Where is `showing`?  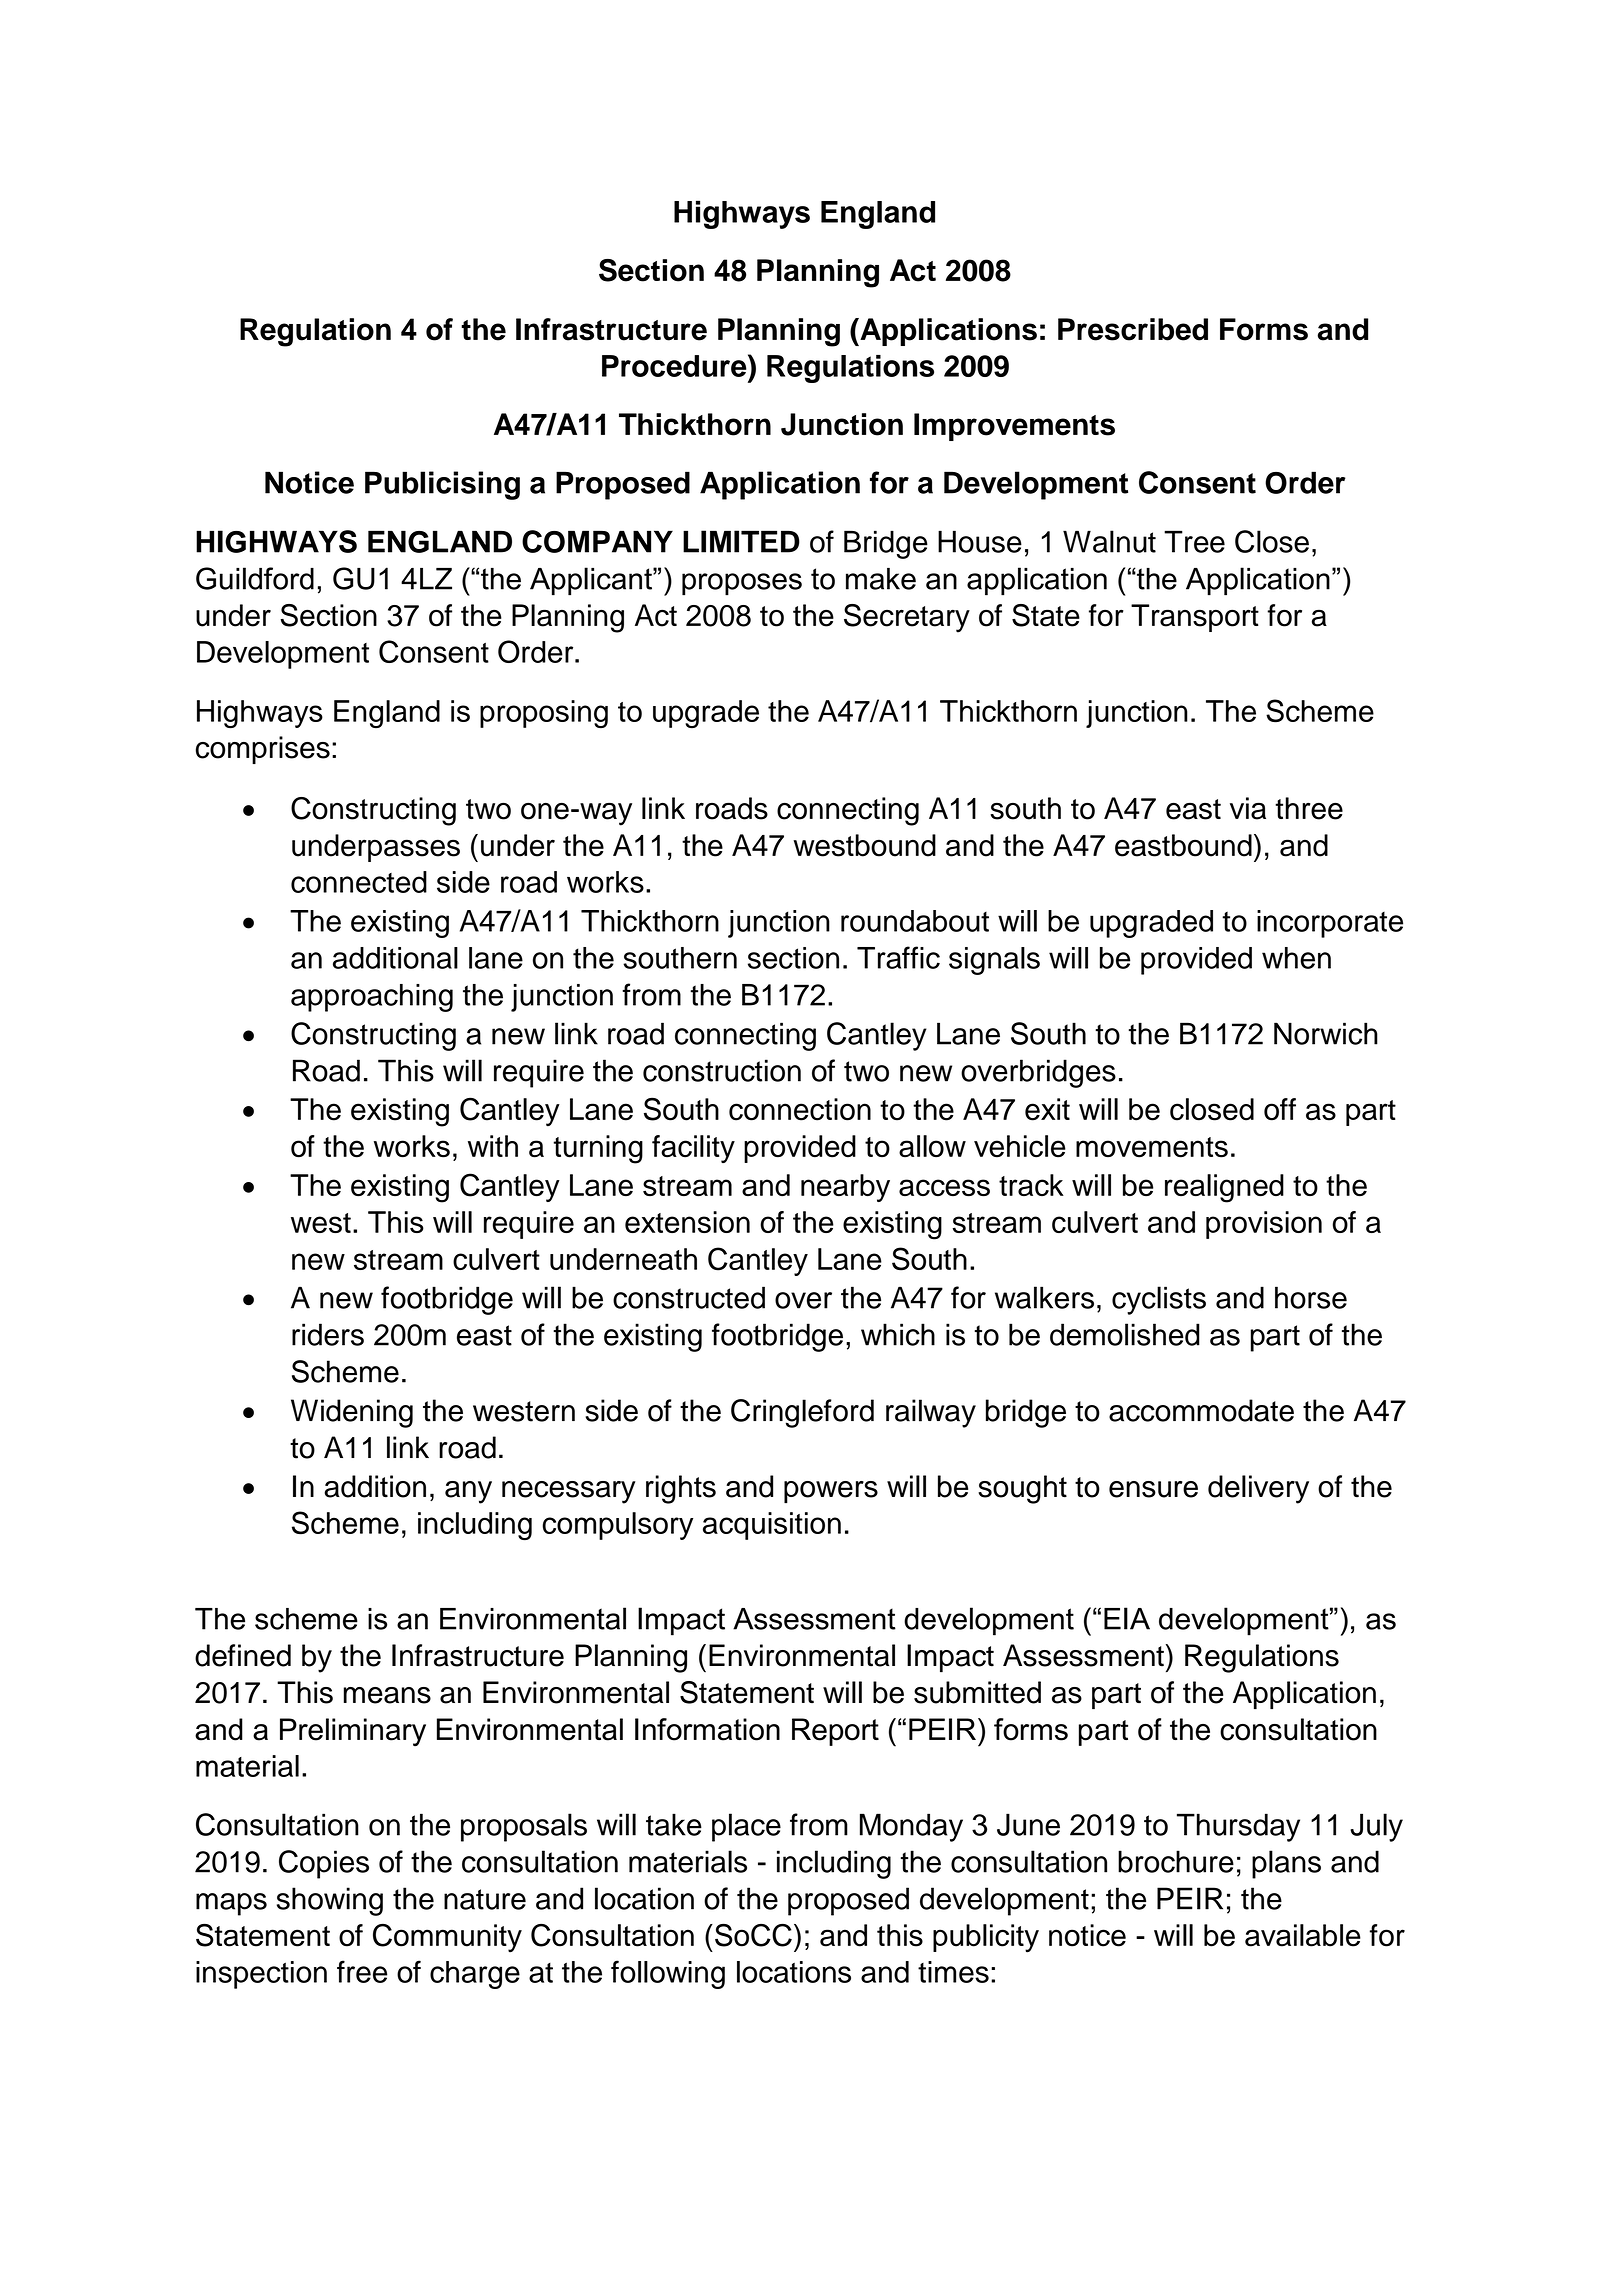
showing is located at coordinates (330, 1901).
